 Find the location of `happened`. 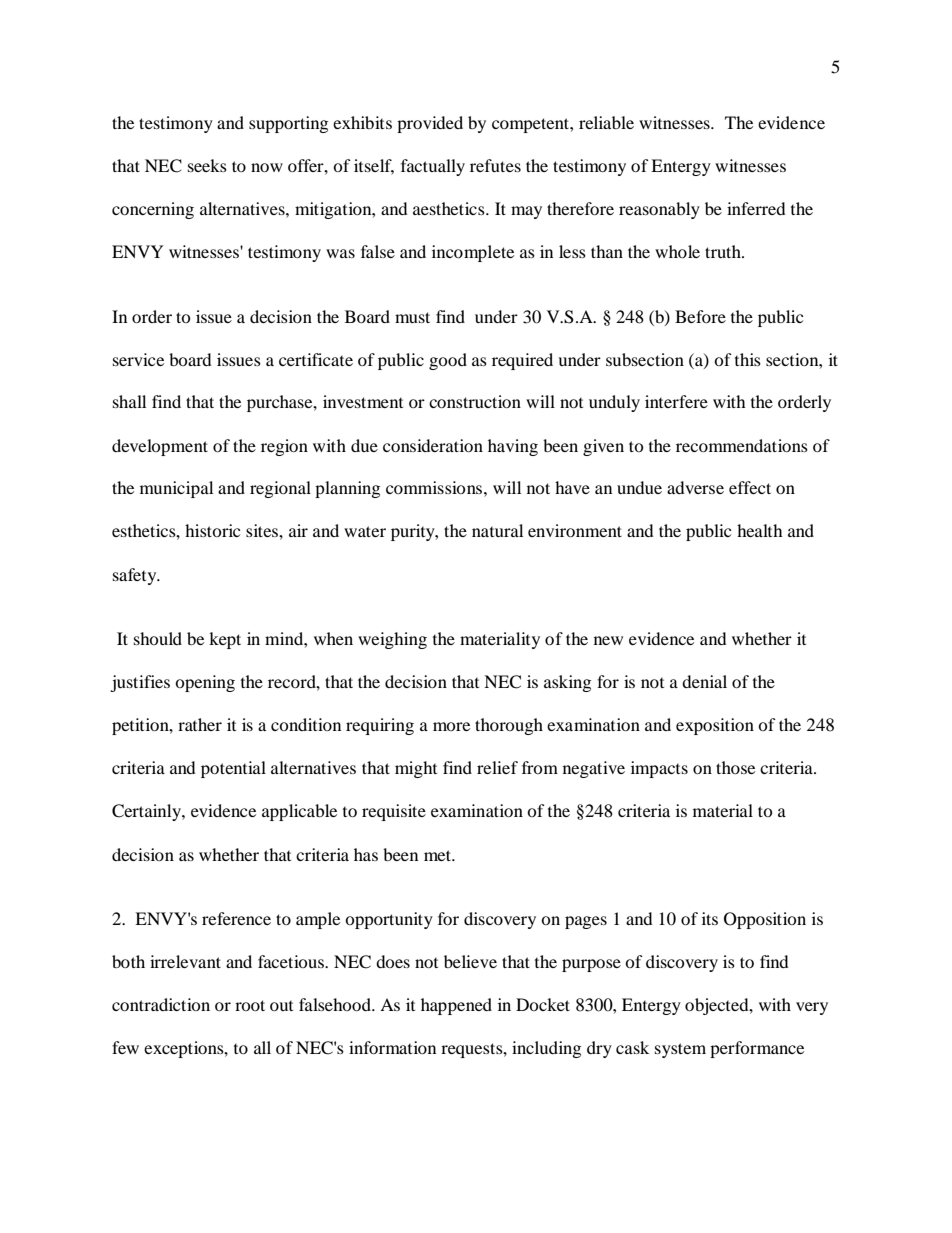

happened is located at coordinates (456, 1006).
